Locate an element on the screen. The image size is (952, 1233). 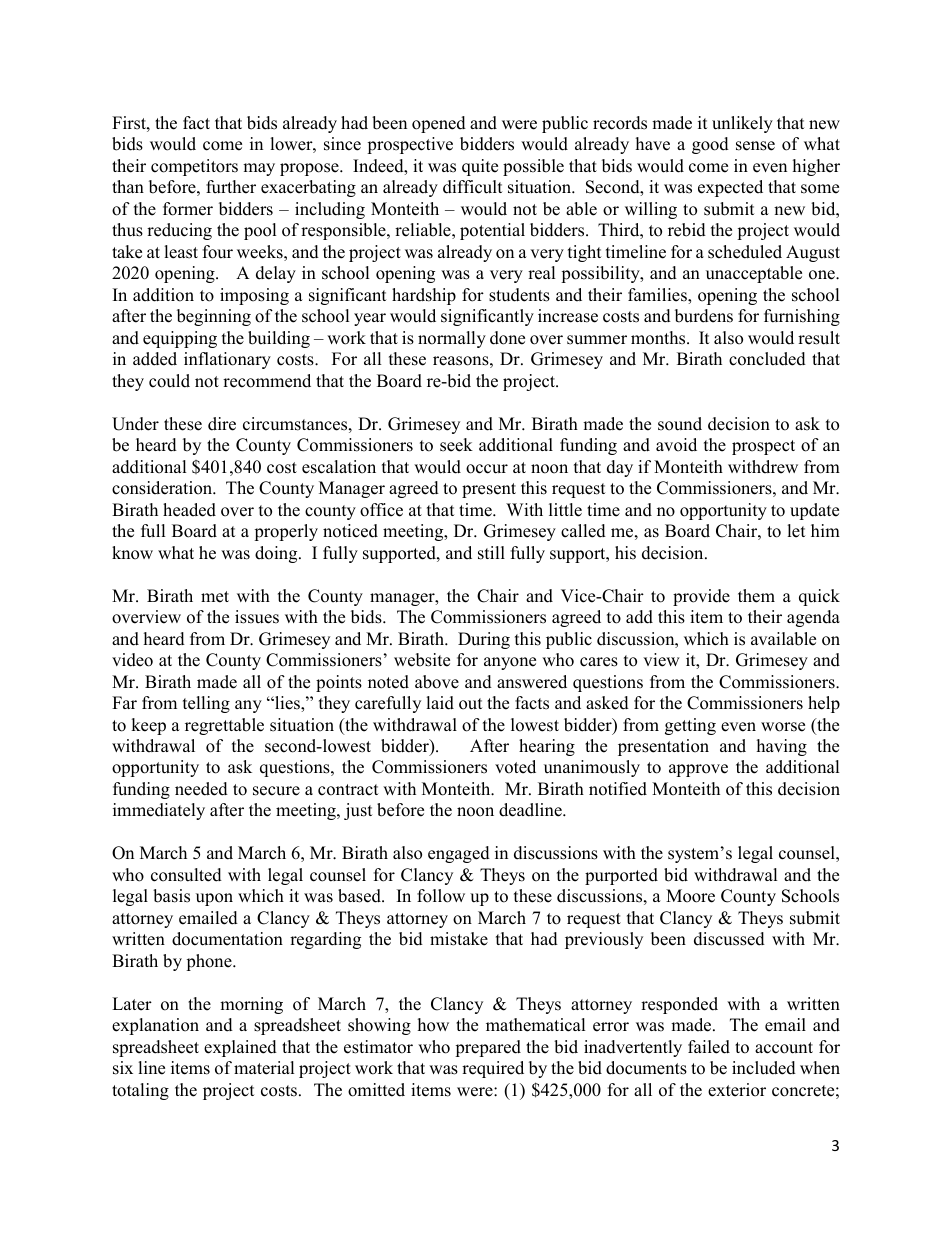
quite is located at coordinates (480, 167).
